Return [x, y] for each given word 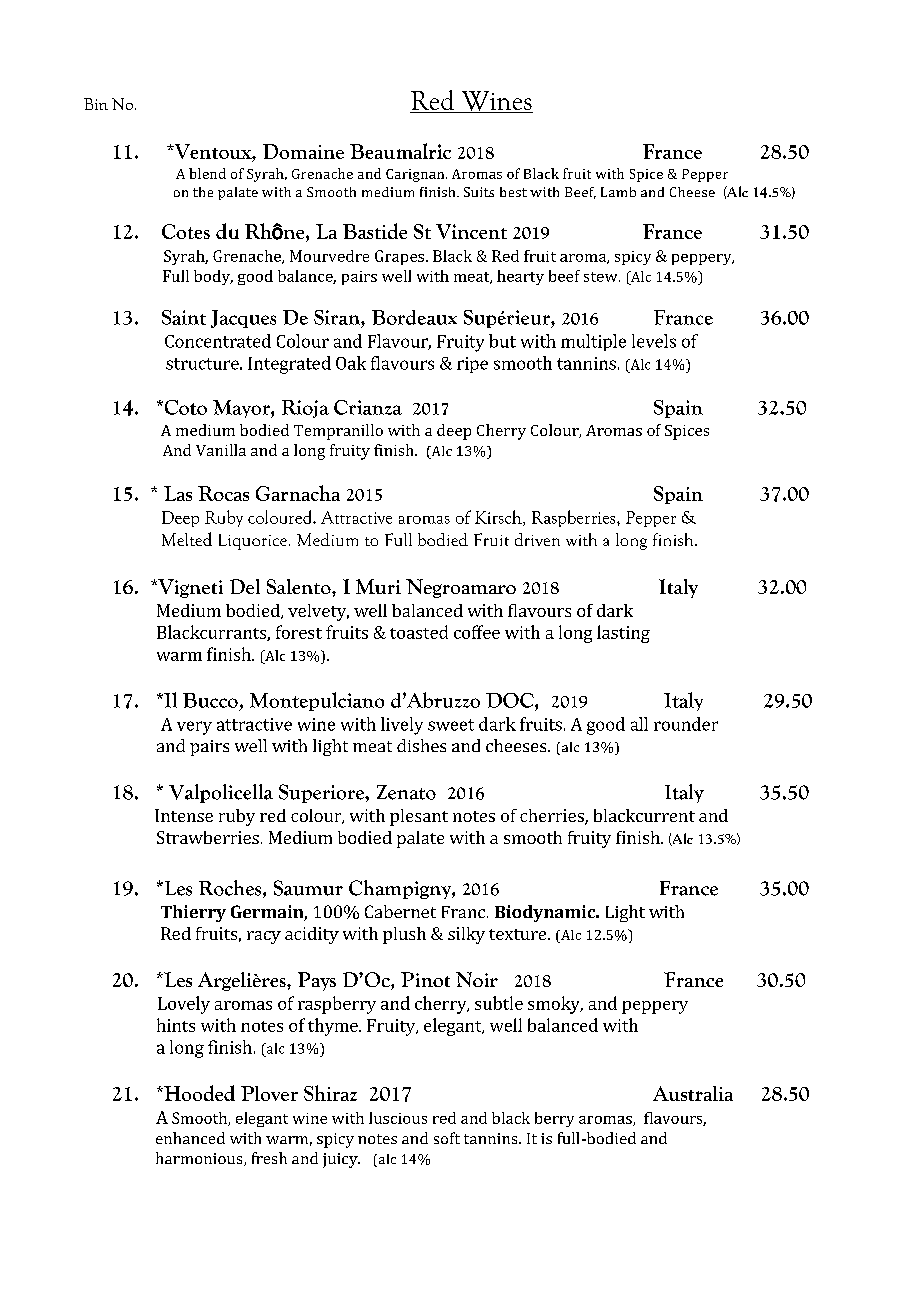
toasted [419, 632]
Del [245, 586]
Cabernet [400, 911]
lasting [623, 634]
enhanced [190, 1138]
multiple [593, 342]
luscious [398, 1118]
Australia [693, 1093]
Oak [351, 363]
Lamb [618, 192]
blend [207, 173]
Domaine [303, 151]
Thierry [193, 913]
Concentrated [218, 341]
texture [517, 934]
